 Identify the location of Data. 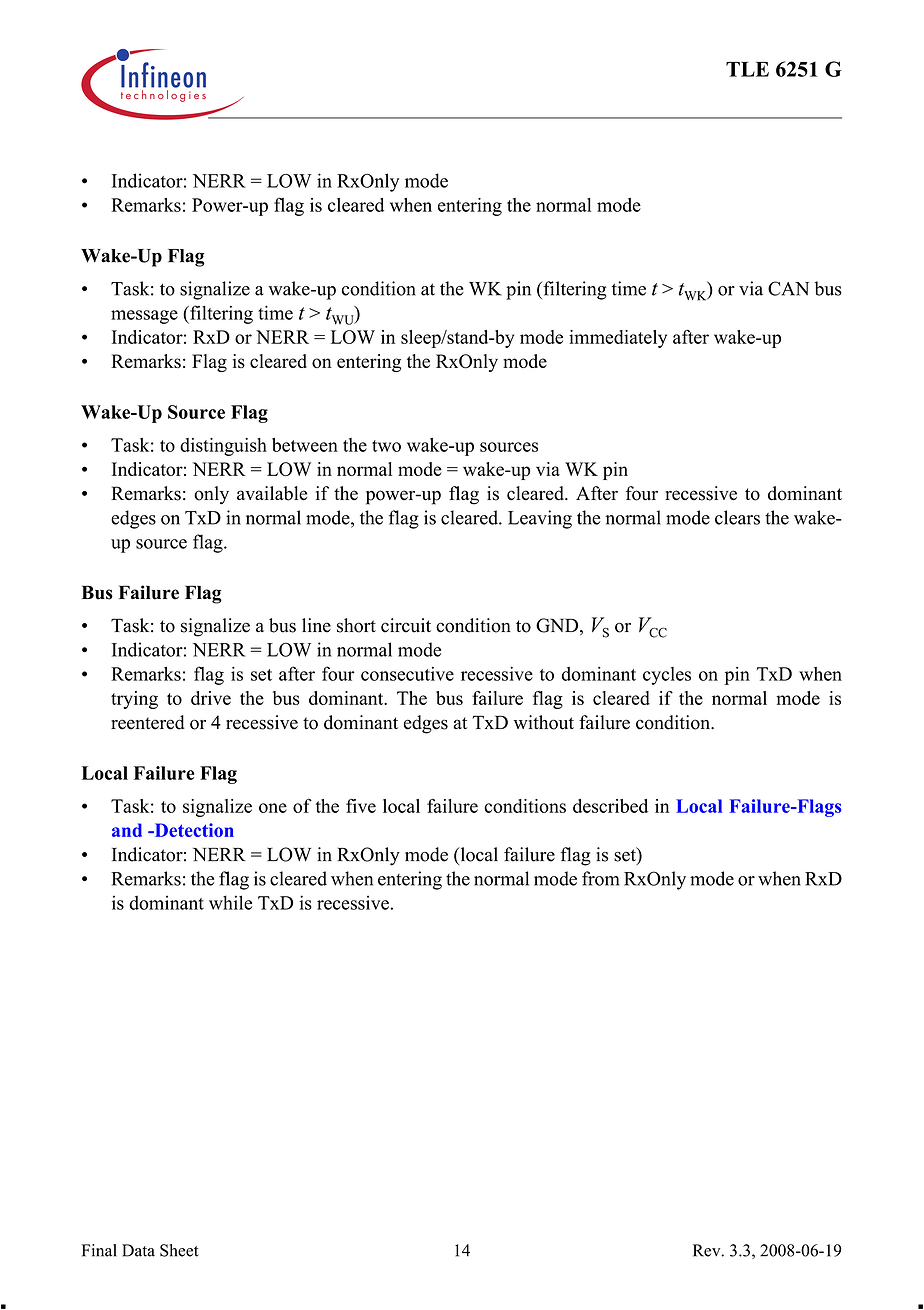
(138, 1250).
